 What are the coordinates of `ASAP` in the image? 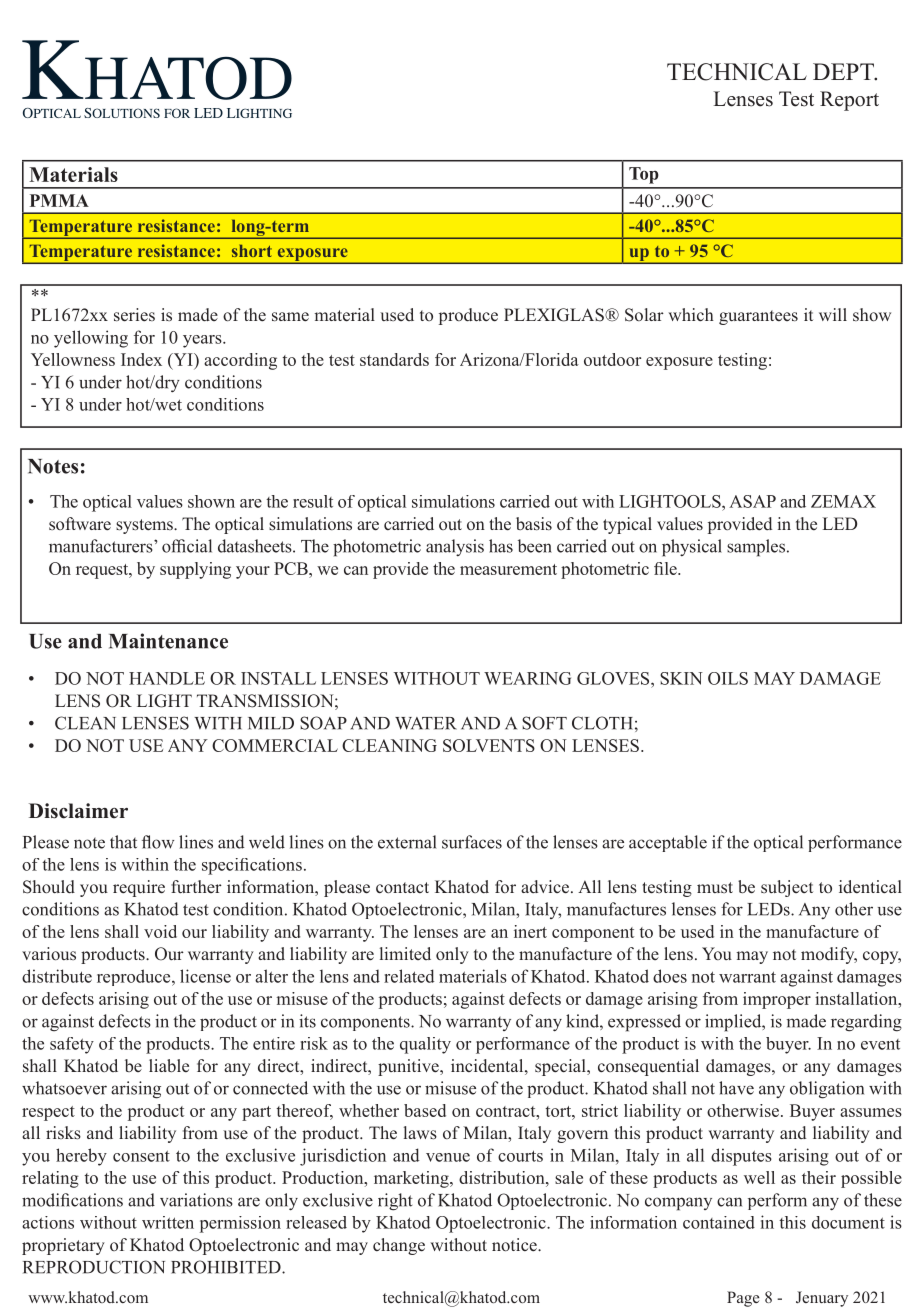 It's located at (752, 501).
